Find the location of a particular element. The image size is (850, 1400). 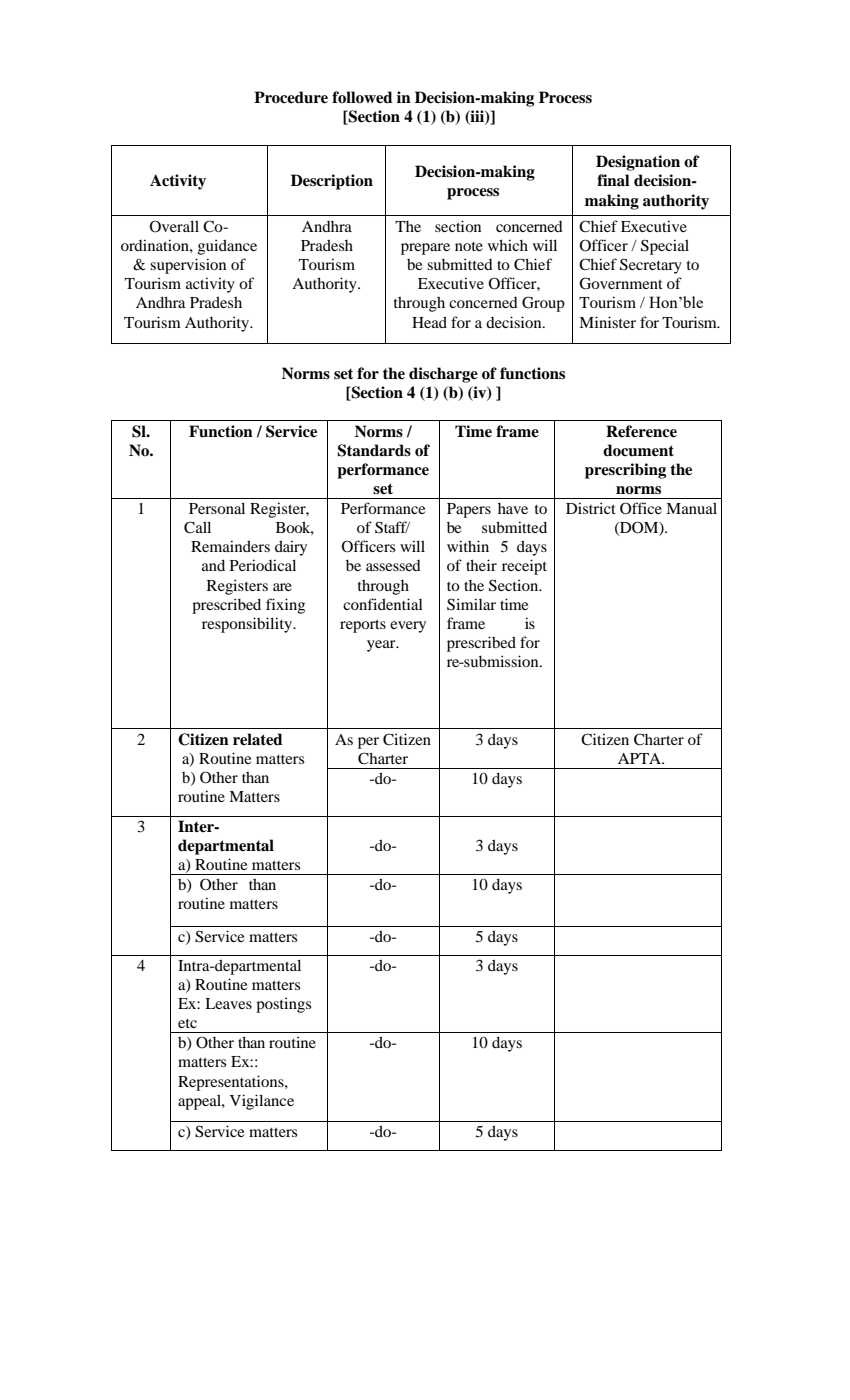

followed is located at coordinates (362, 97).
